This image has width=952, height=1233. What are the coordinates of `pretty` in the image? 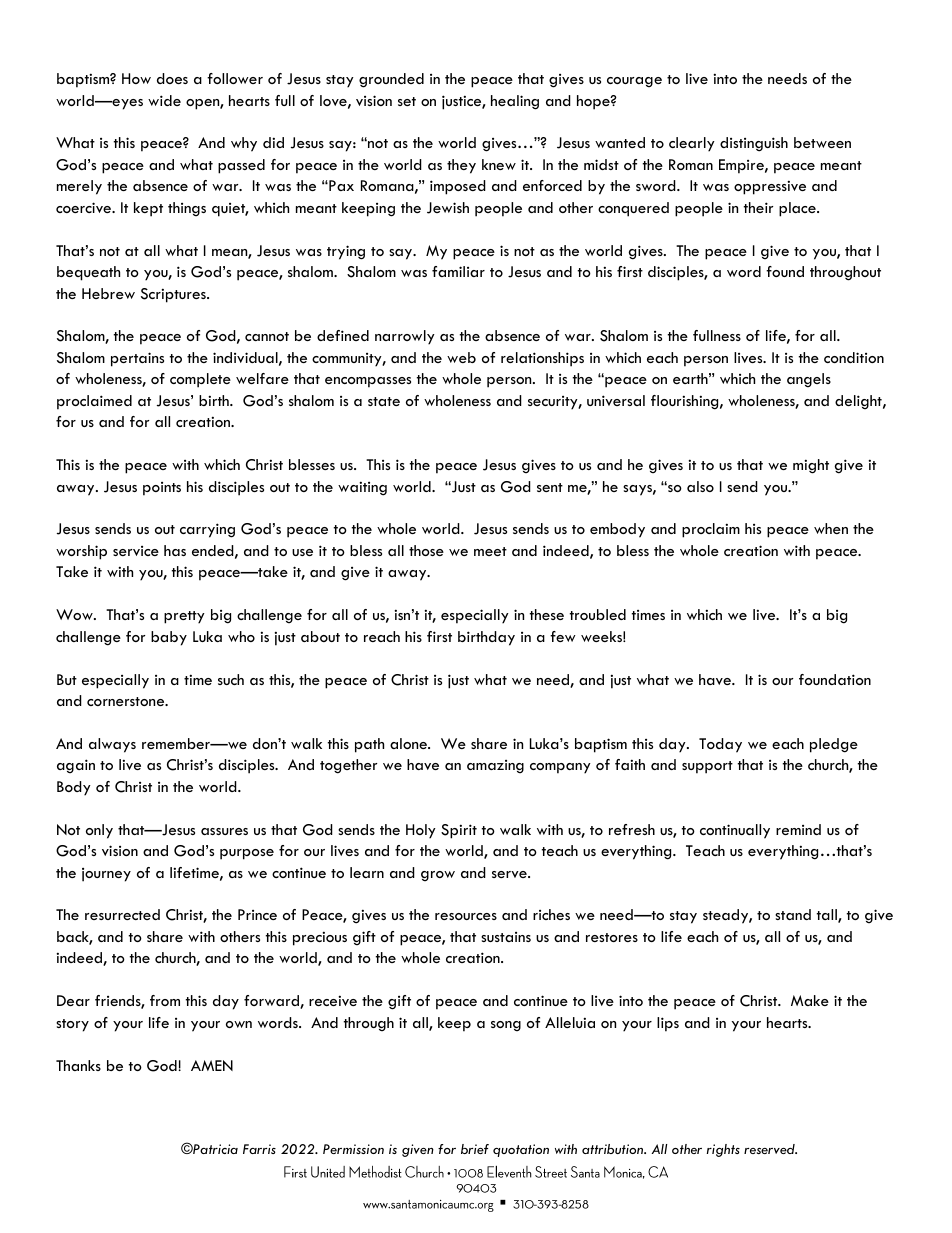 It's located at (184, 617).
